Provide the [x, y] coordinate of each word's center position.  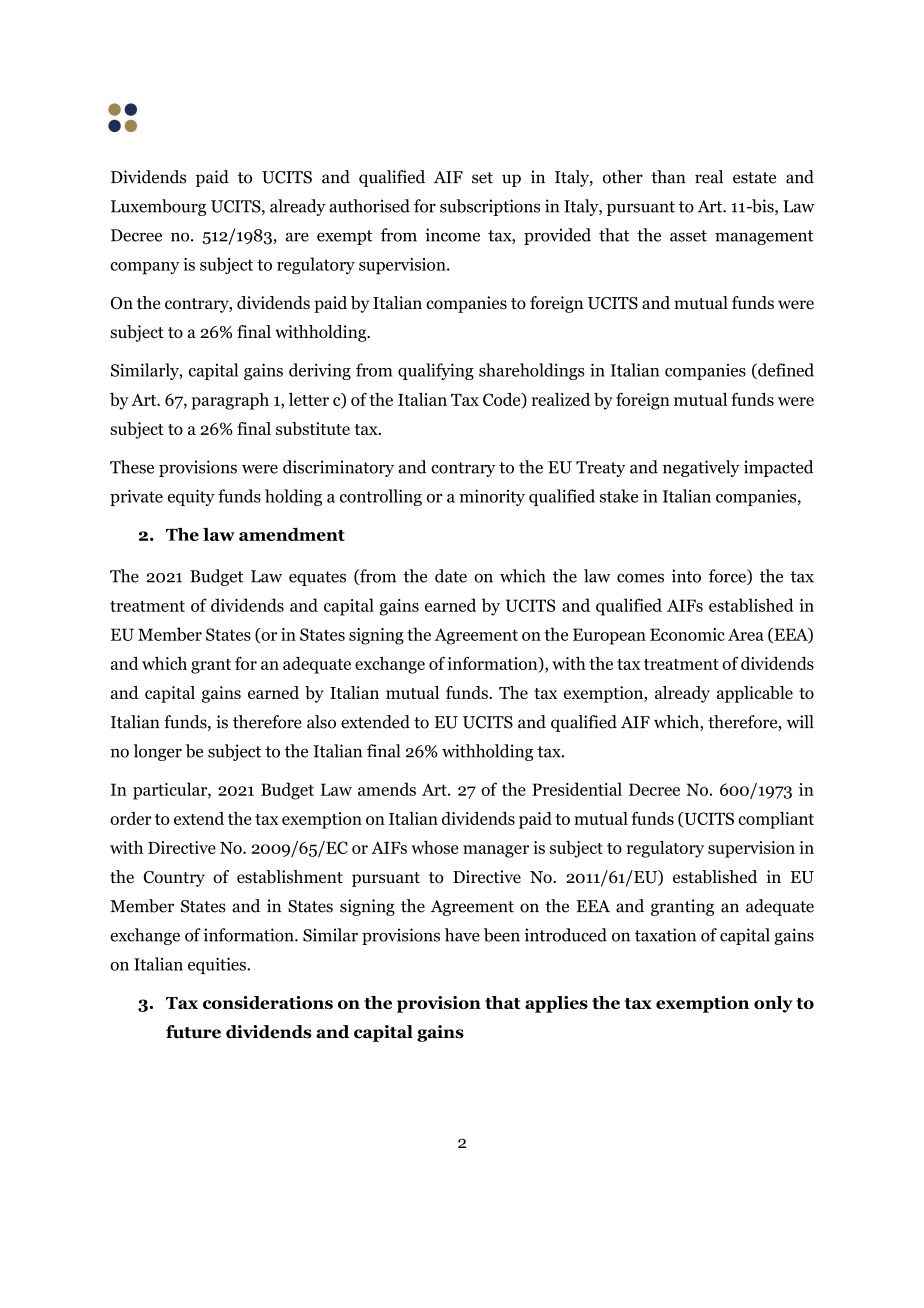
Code [503, 400]
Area [746, 634]
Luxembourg [158, 207]
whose [435, 847]
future [193, 1032]
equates [317, 578]
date [451, 576]
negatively [701, 468]
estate [754, 178]
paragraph [230, 401]
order [131, 818]
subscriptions [490, 207]
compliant [776, 820]
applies [556, 1004]
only [773, 1004]
